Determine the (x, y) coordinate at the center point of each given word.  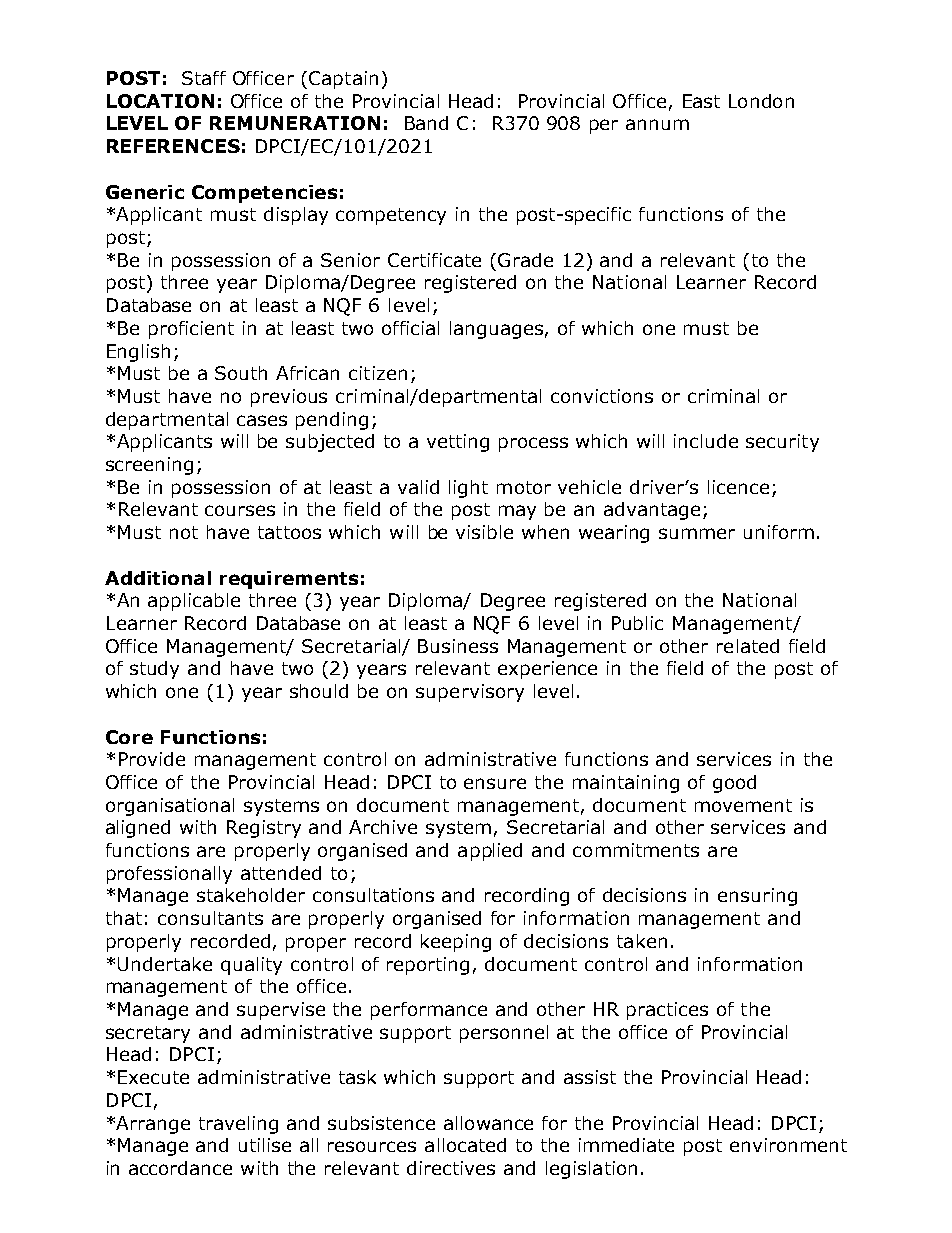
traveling (238, 1125)
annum (657, 124)
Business (458, 646)
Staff (204, 78)
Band (426, 123)
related (748, 646)
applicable (194, 602)
